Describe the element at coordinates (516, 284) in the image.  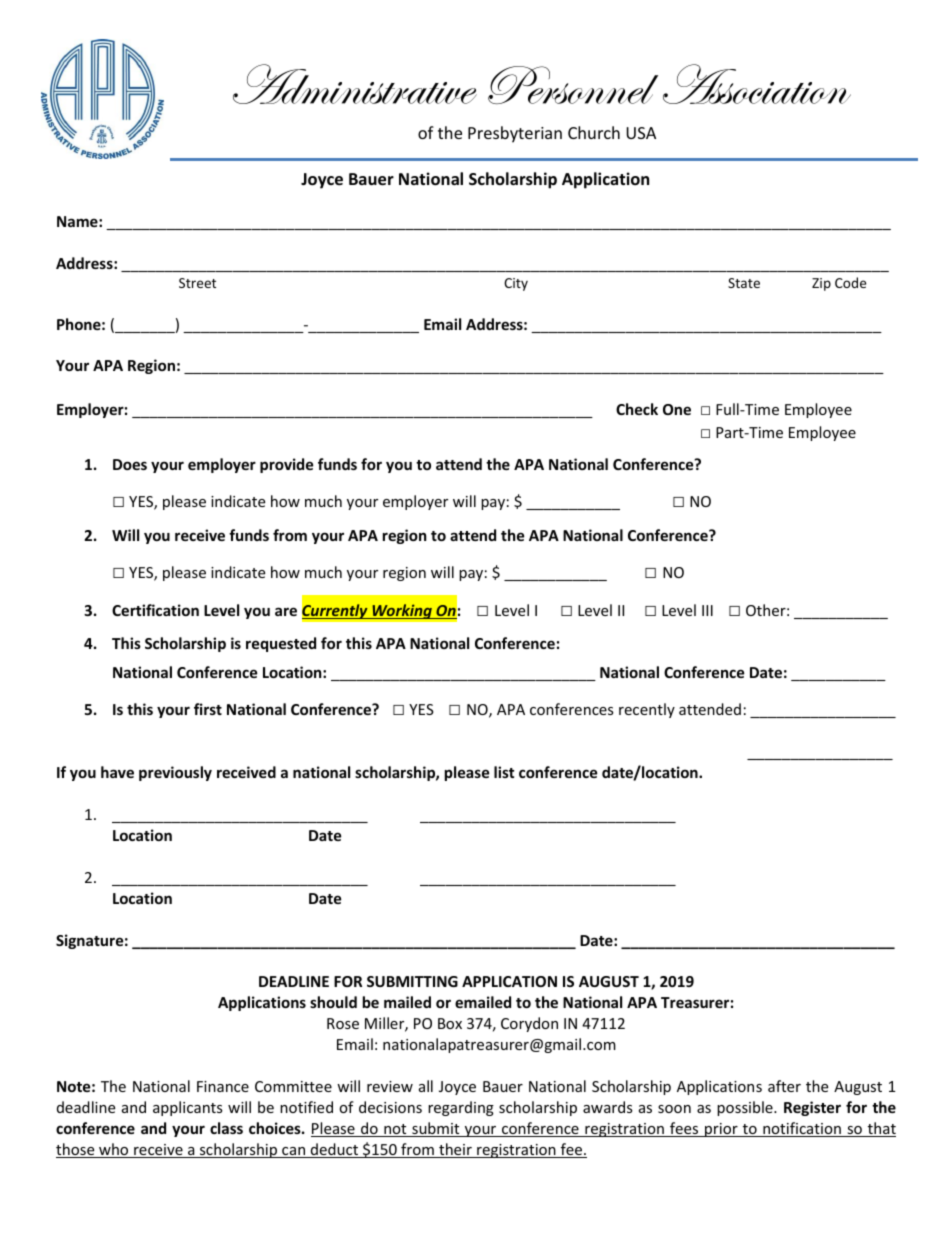
I see `City` at that location.
